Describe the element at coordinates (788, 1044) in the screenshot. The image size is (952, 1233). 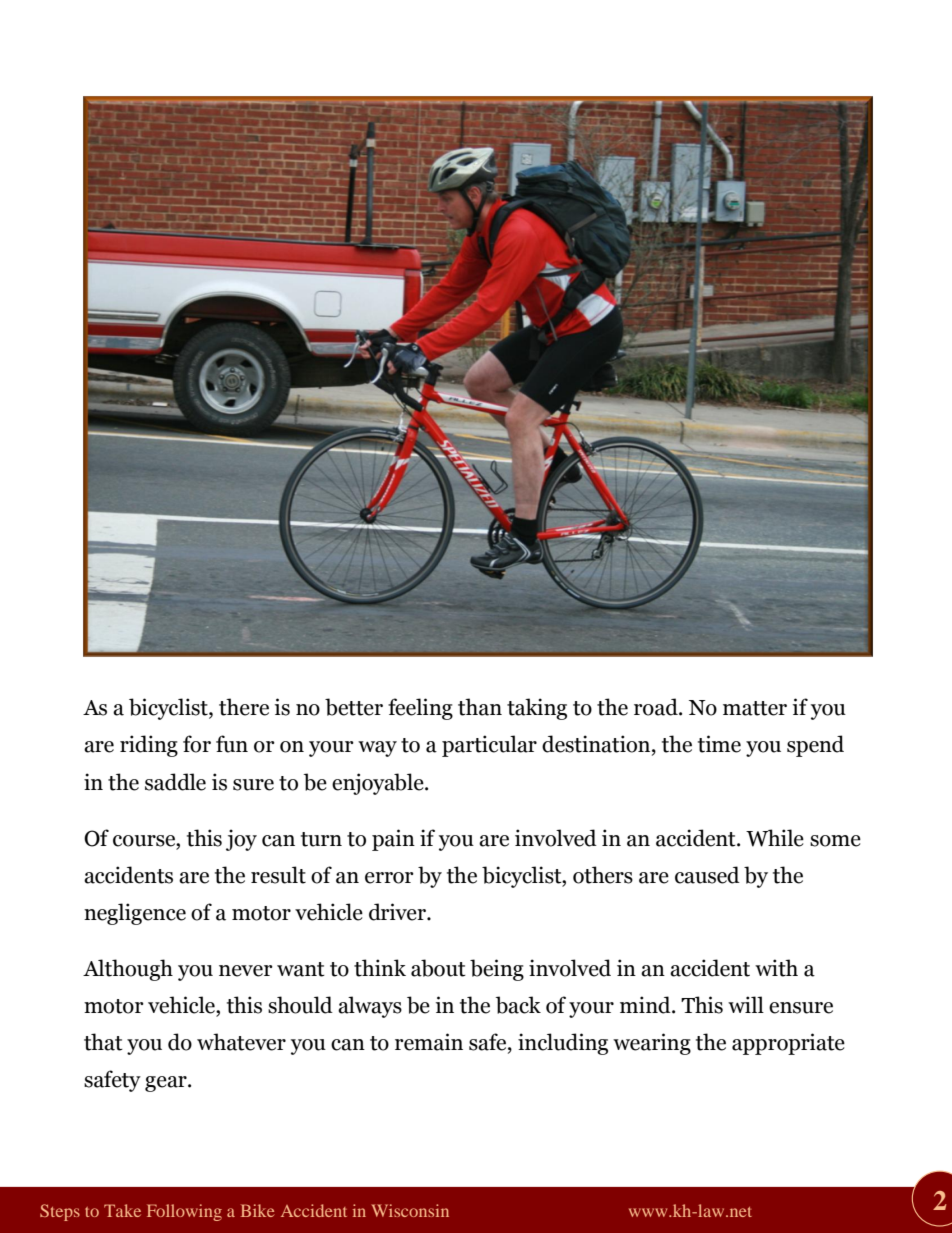
I see `appropriate` at that location.
